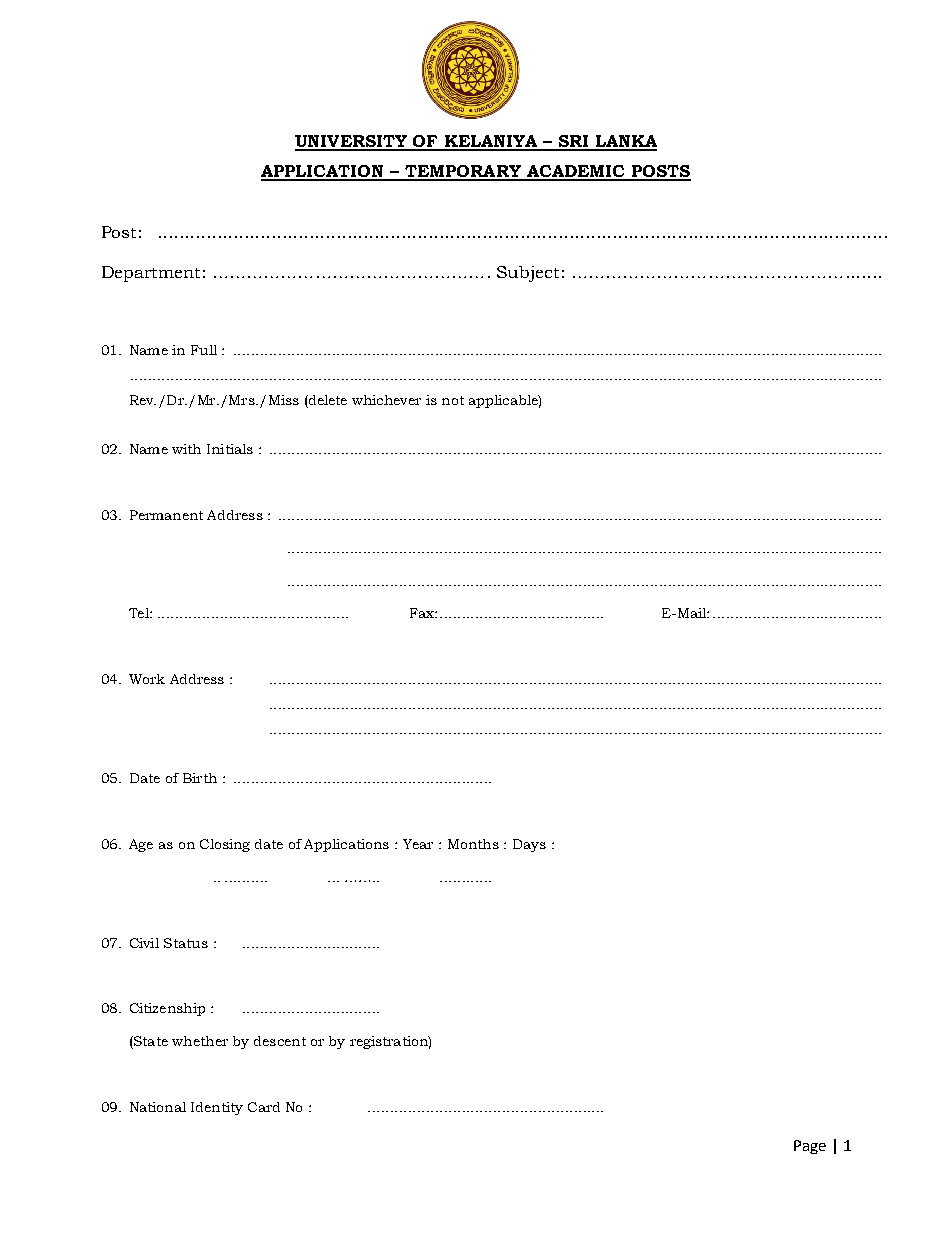 The height and width of the document is (1233, 952). What do you see at coordinates (528, 274) in the document?
I see `Subject` at bounding box center [528, 274].
